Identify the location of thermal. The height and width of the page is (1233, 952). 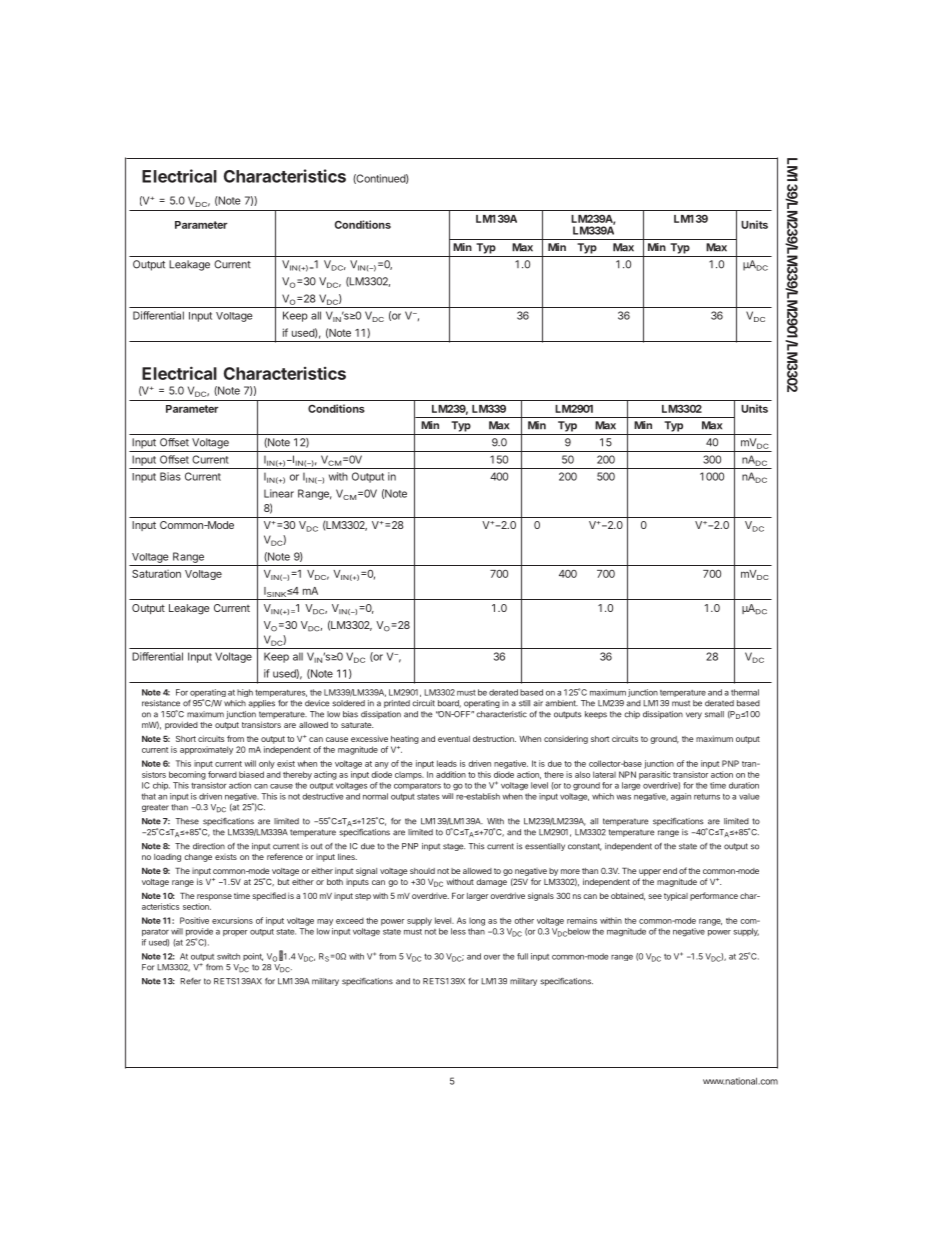
(745, 692).
